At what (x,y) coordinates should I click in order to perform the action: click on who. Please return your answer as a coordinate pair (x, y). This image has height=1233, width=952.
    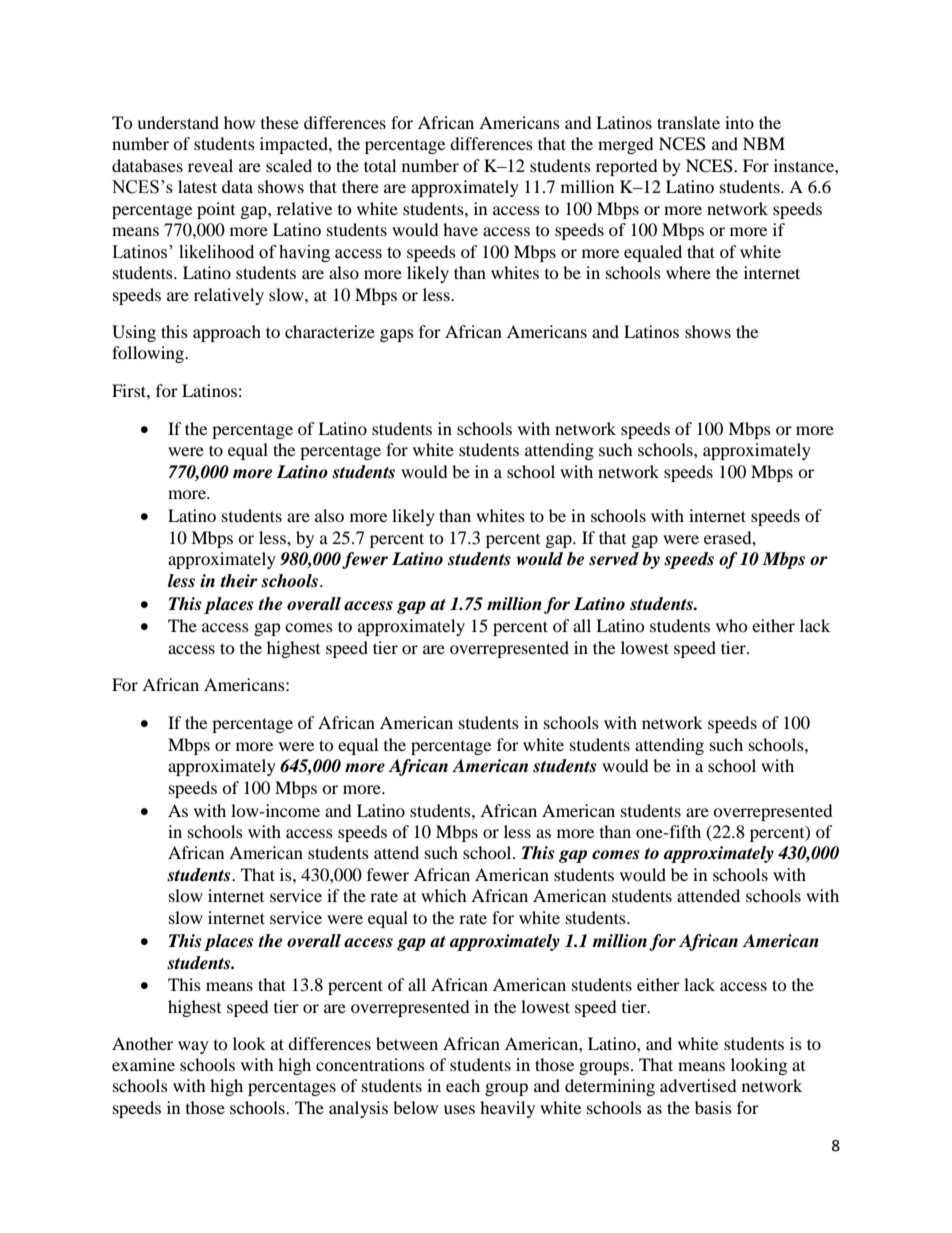
    Looking at the image, I should click on (732, 625).
